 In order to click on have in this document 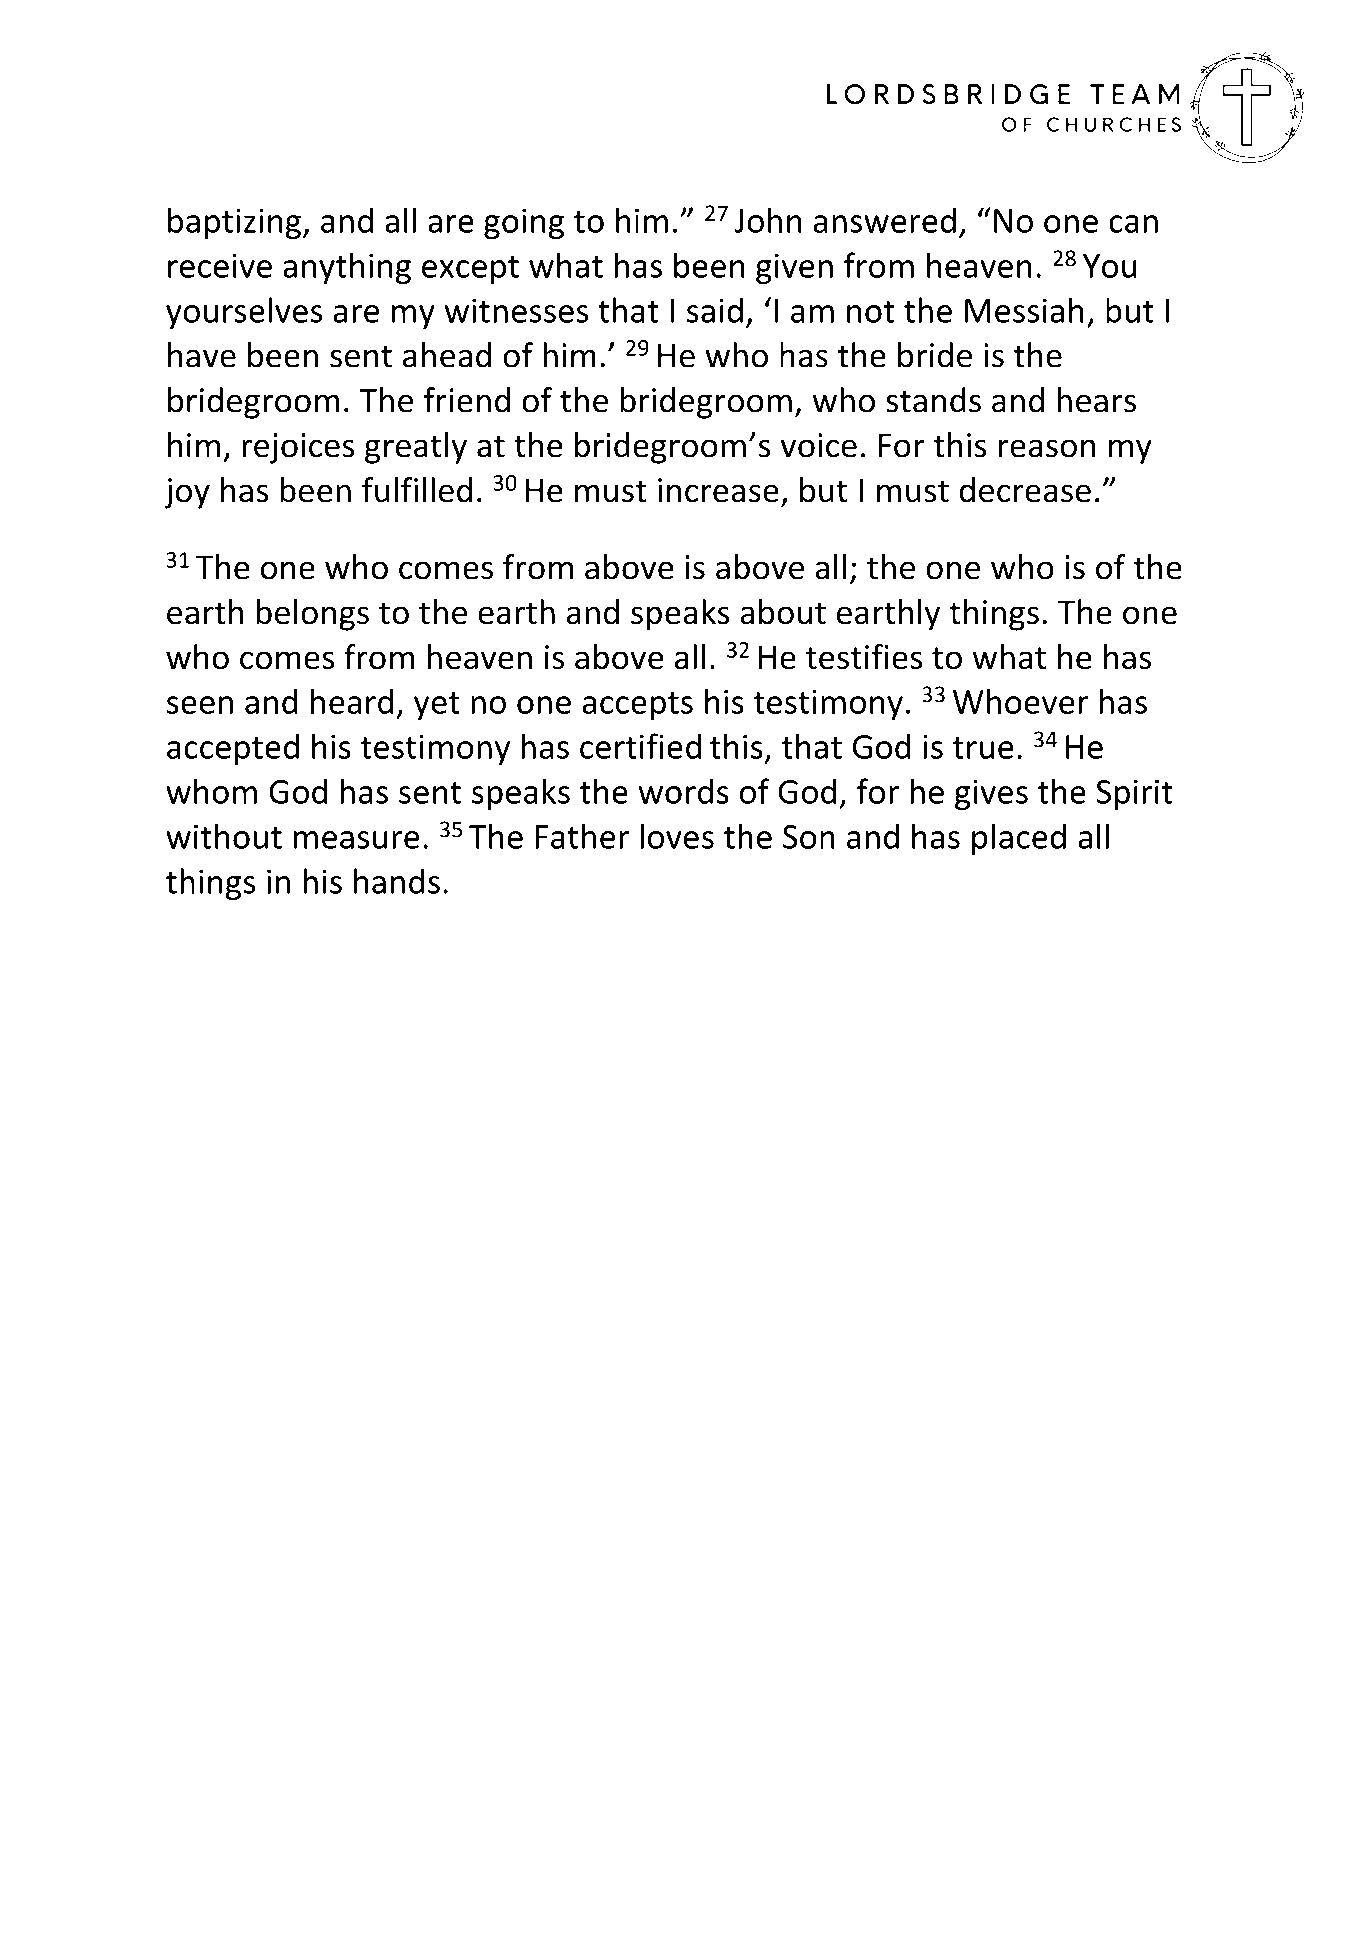, I will do `click(202, 355)`.
